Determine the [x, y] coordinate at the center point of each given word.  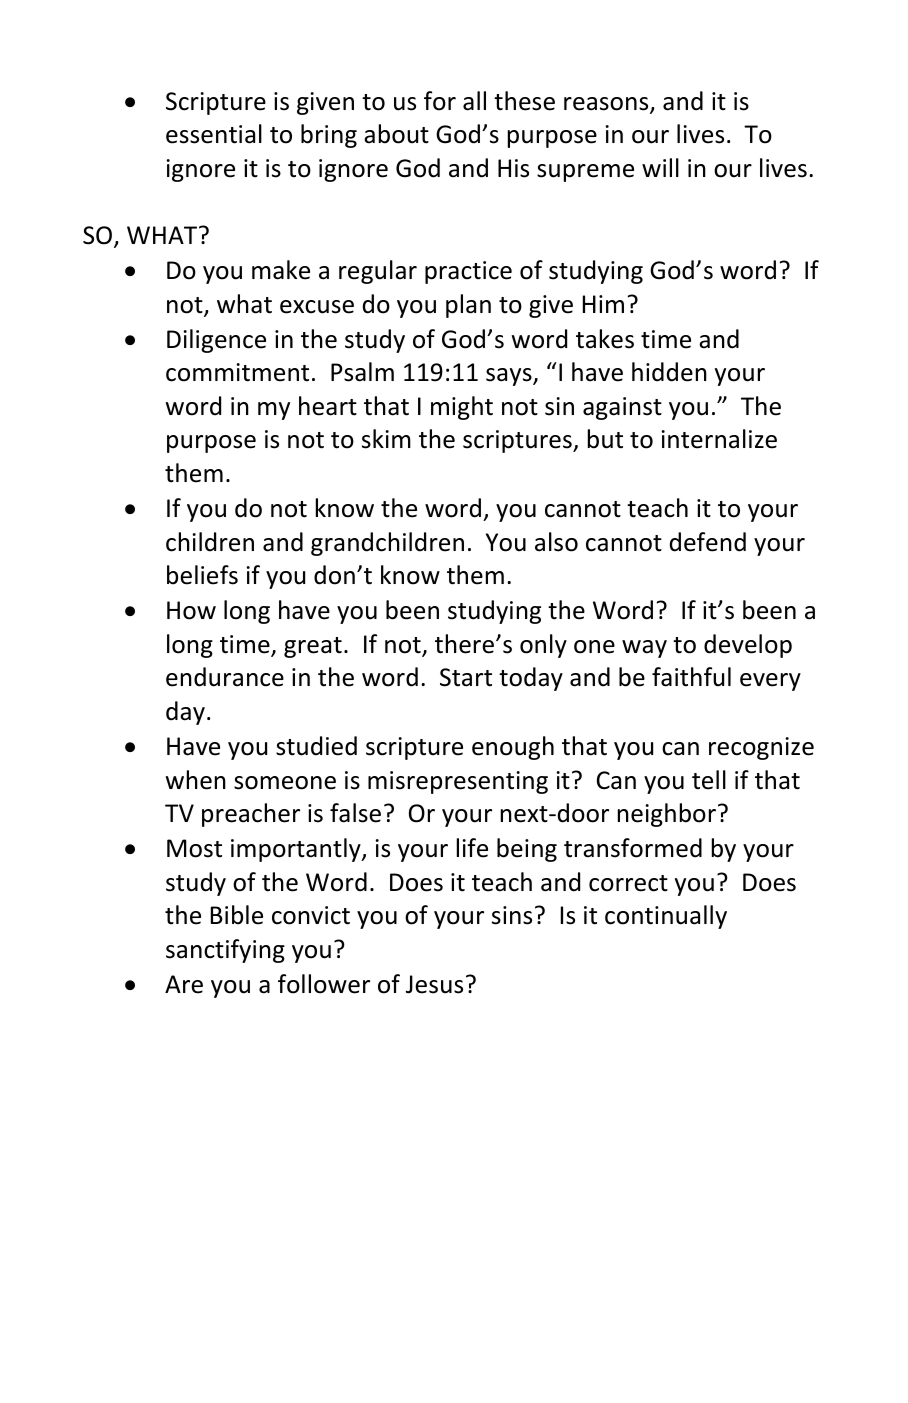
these [524, 101]
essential [214, 134]
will [660, 167]
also [556, 542]
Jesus [434, 984]
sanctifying [225, 951]
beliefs [202, 575]
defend [708, 542]
